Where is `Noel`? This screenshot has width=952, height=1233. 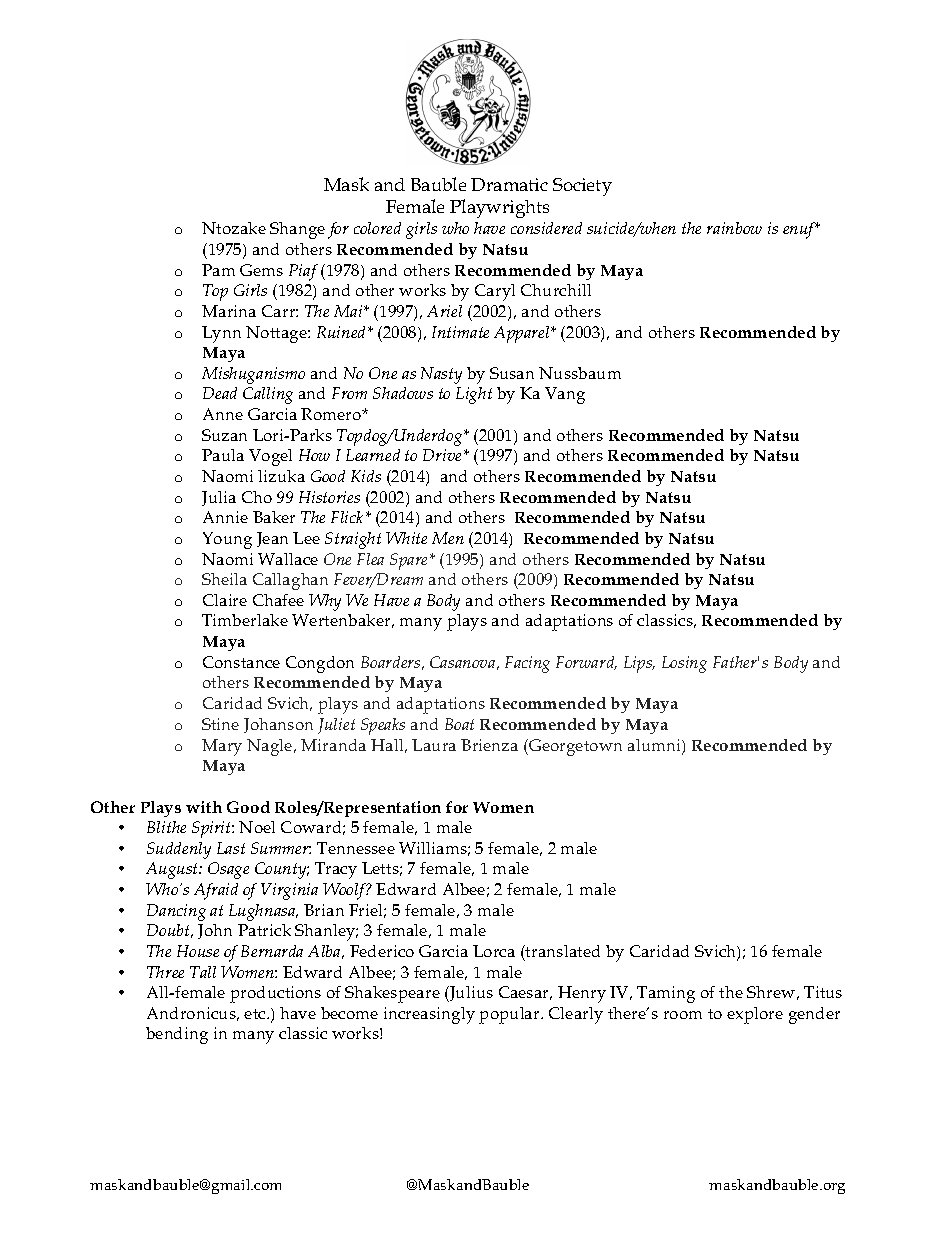 Noel is located at coordinates (257, 827).
